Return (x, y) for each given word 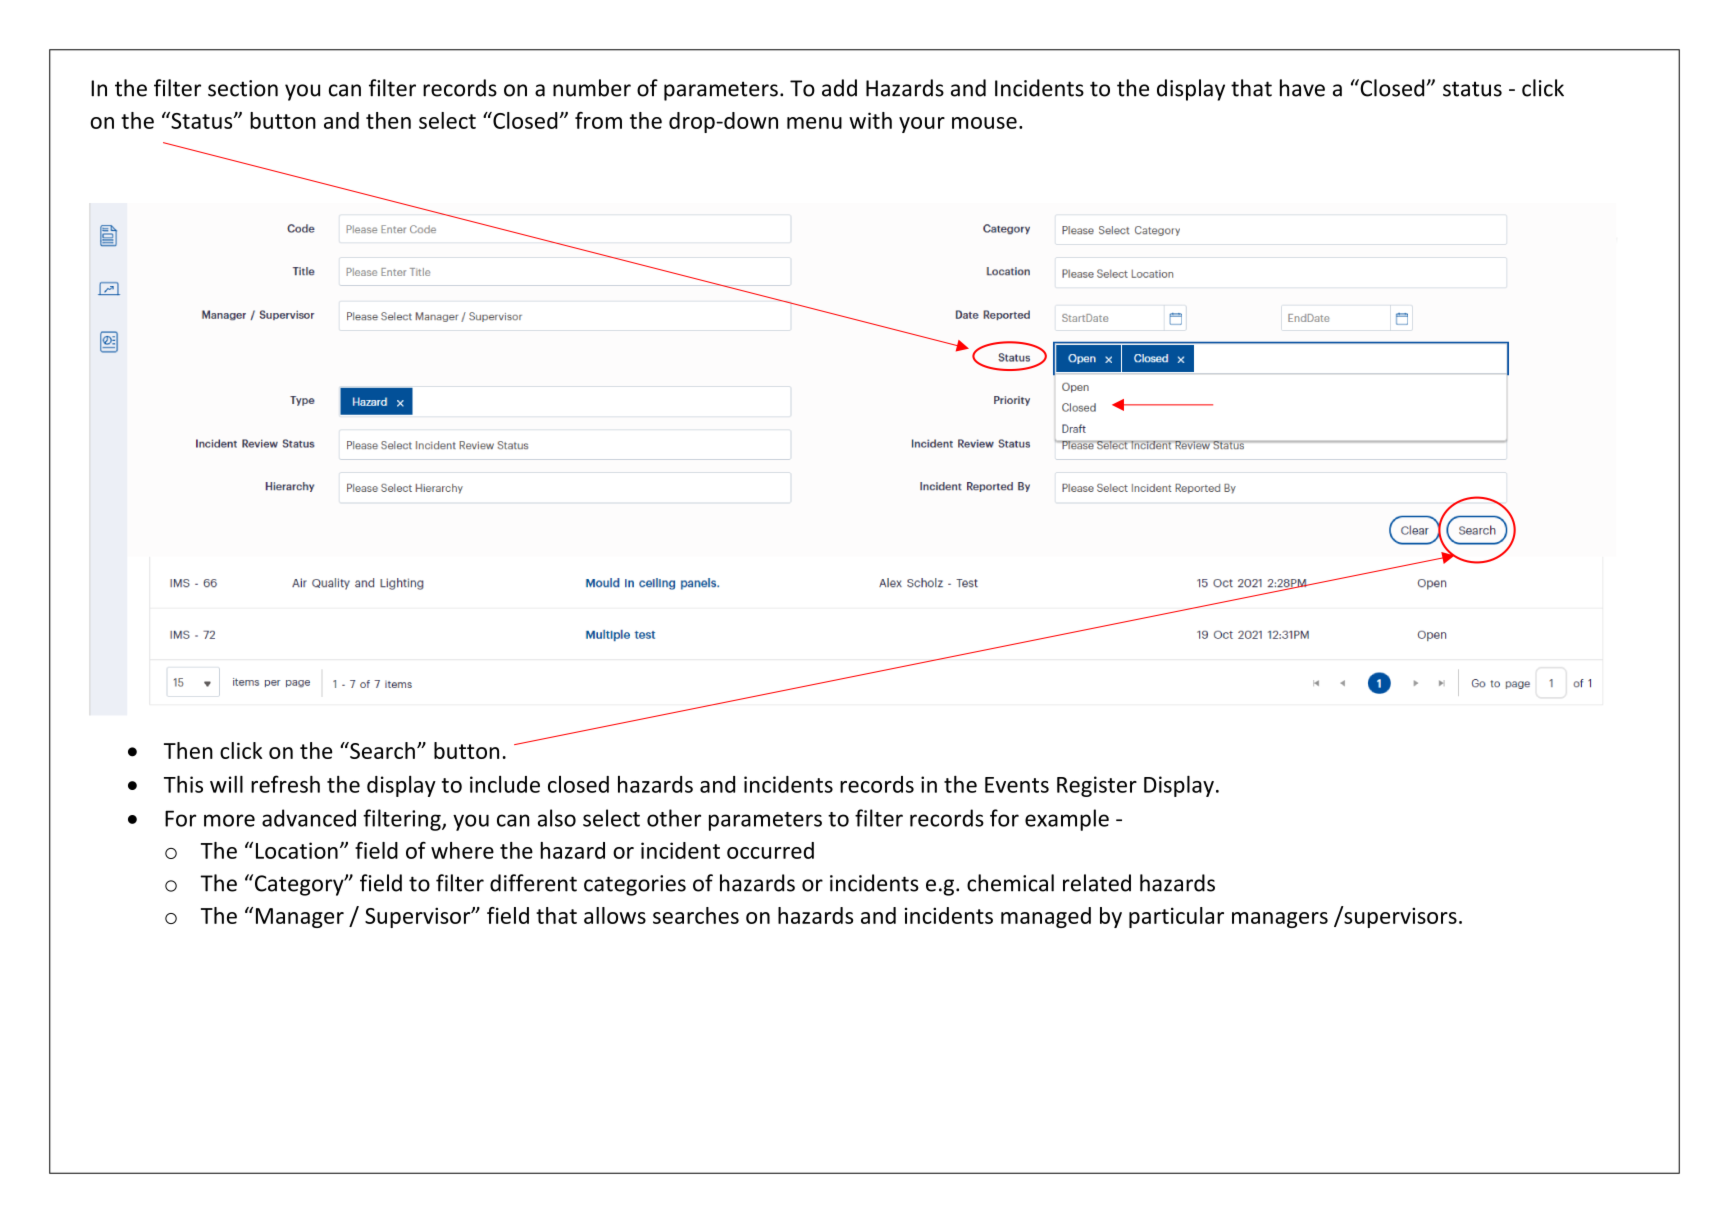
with (870, 120)
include (505, 784)
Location (297, 850)
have (1302, 88)
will (226, 784)
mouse (984, 123)
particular (1176, 917)
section (243, 88)
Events (1017, 785)
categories (635, 885)
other (674, 818)
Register (1097, 786)
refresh (285, 784)
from (598, 120)
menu (814, 123)
